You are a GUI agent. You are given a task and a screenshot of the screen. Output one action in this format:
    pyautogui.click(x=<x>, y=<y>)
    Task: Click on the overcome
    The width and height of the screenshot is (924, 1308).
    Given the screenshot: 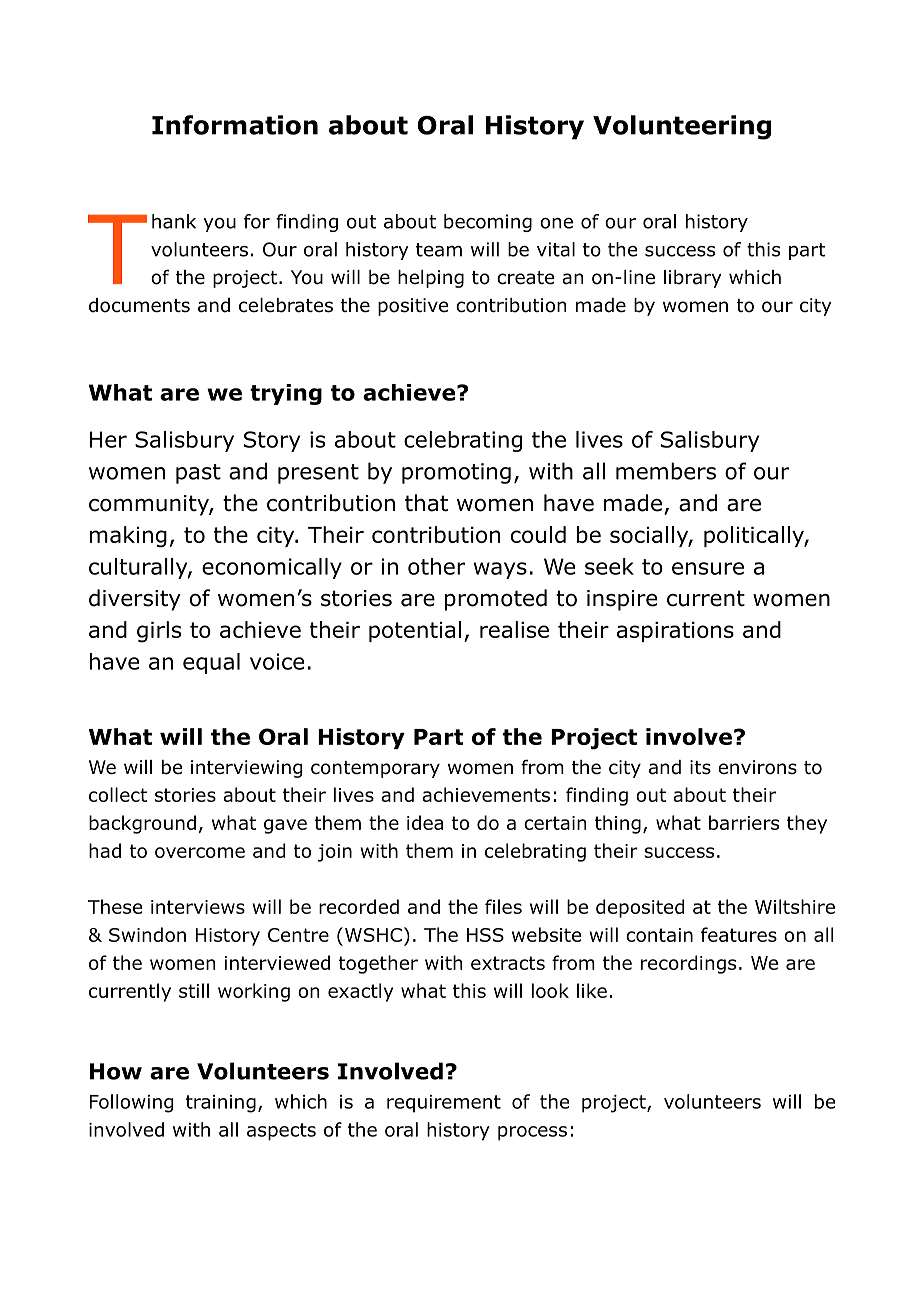 What is the action you would take?
    pyautogui.click(x=200, y=852)
